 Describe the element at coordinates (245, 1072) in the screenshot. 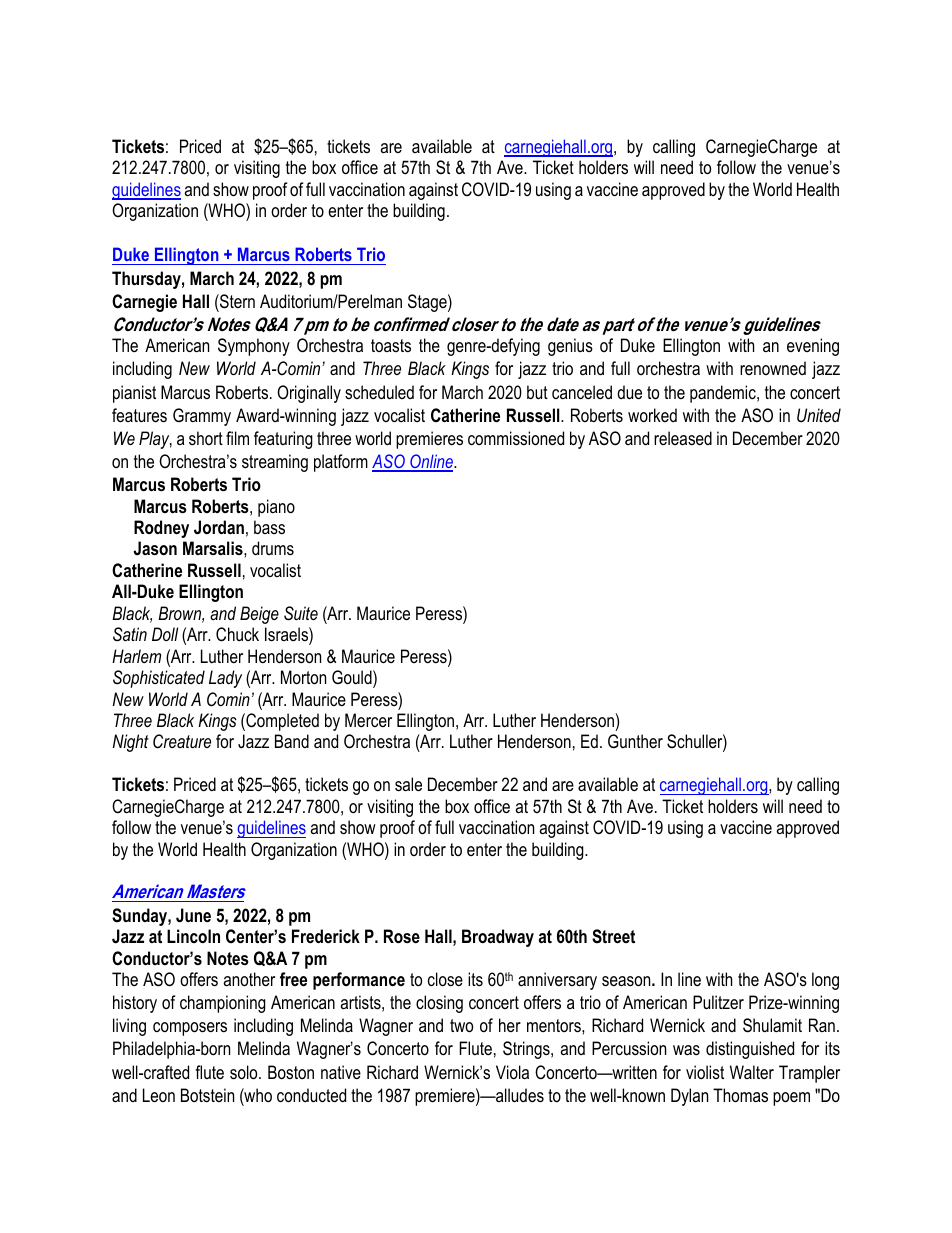

I see `solo` at that location.
